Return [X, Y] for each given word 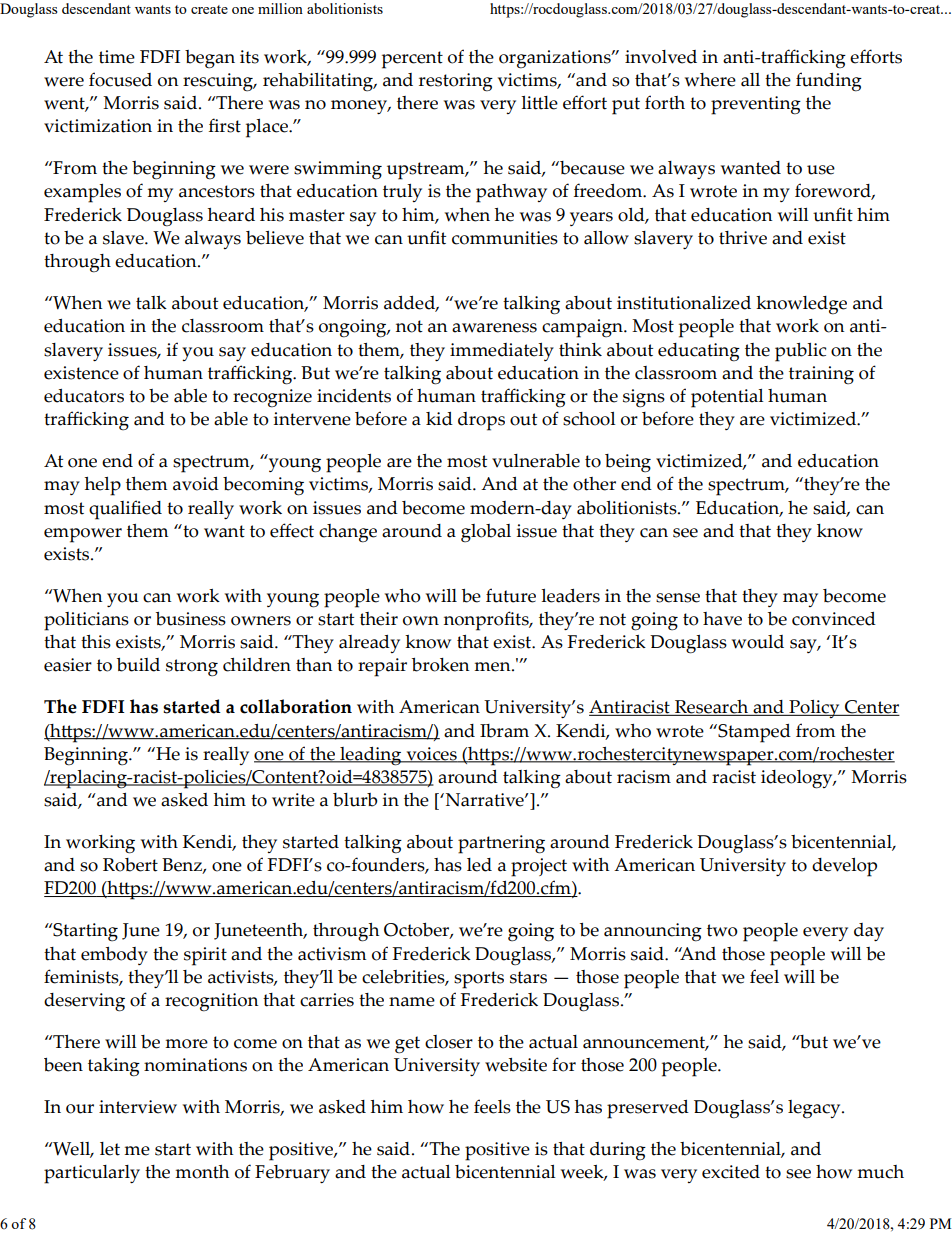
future [511, 595]
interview [138, 1107]
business [191, 619]
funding [829, 82]
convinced [834, 619]
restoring [456, 82]
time [117, 57]
